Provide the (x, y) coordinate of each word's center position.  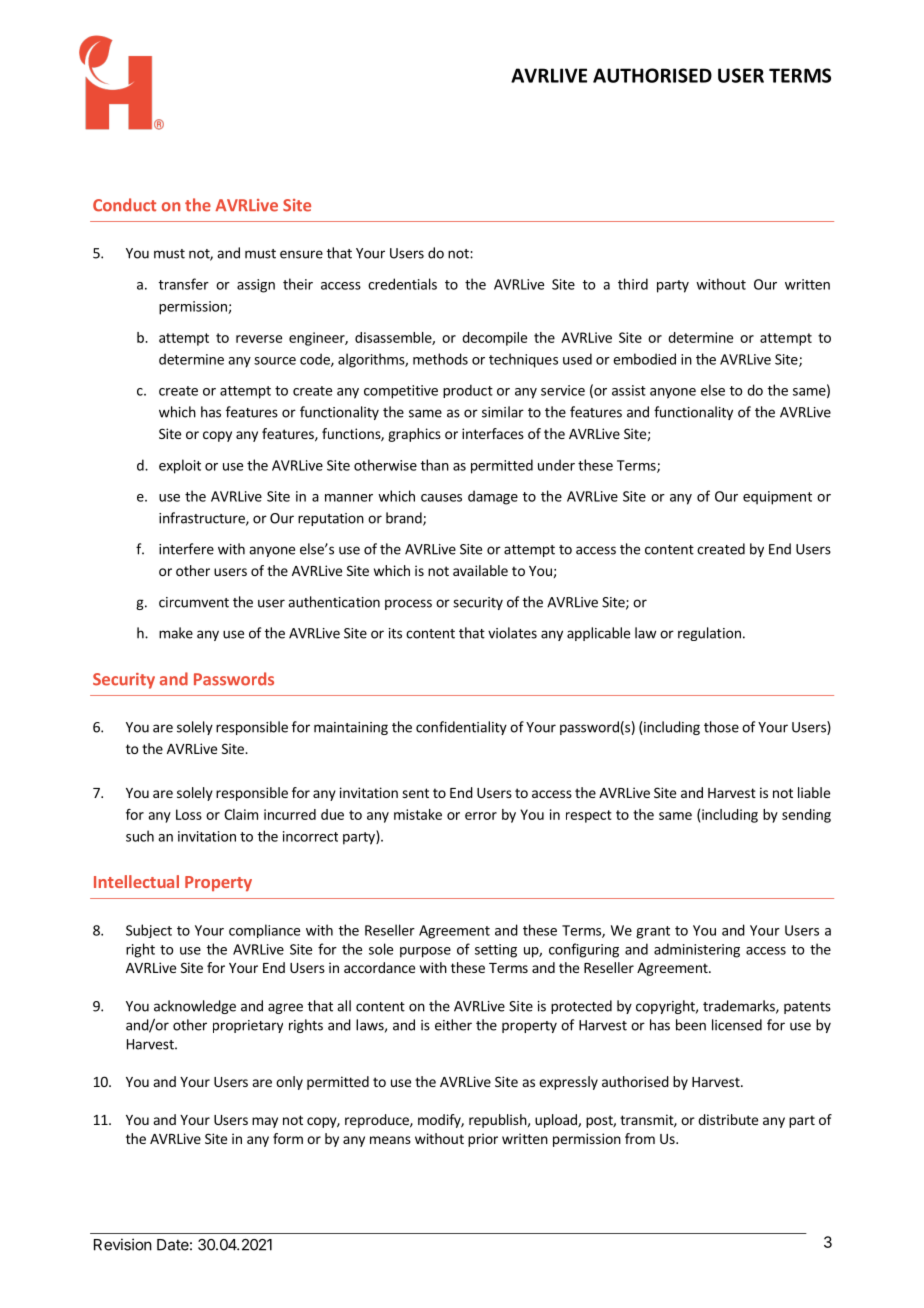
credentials (402, 284)
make (176, 633)
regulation (709, 634)
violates (512, 633)
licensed (737, 1025)
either (453, 1025)
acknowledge (195, 1007)
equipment (777, 498)
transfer (184, 284)
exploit (180, 466)
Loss (189, 814)
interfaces (493, 433)
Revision (123, 1244)
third (633, 284)
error (481, 816)
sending (806, 816)
